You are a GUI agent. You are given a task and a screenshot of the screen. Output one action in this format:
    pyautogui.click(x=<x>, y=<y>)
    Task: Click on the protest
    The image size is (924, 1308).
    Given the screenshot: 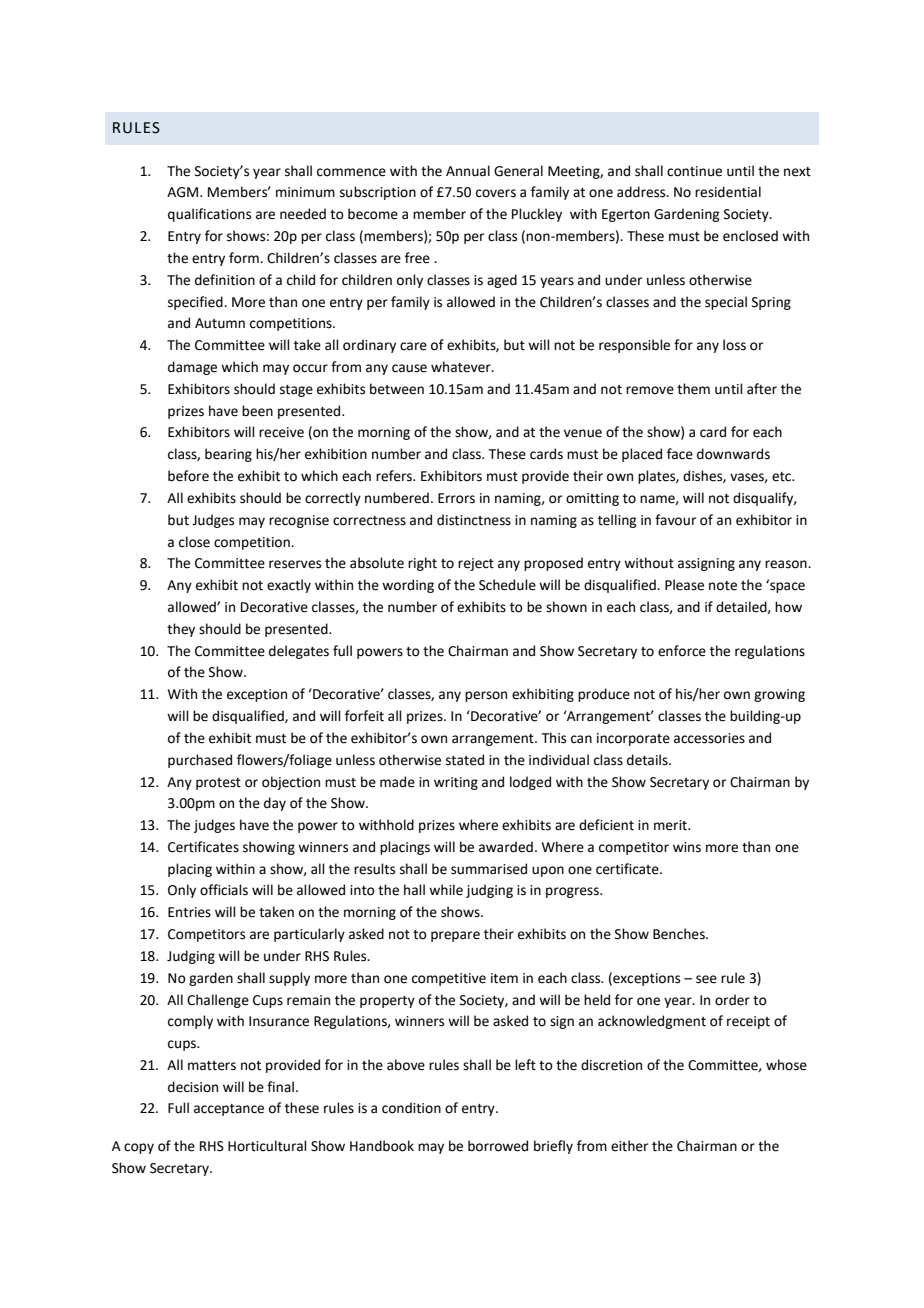 What is the action you would take?
    pyautogui.click(x=218, y=784)
